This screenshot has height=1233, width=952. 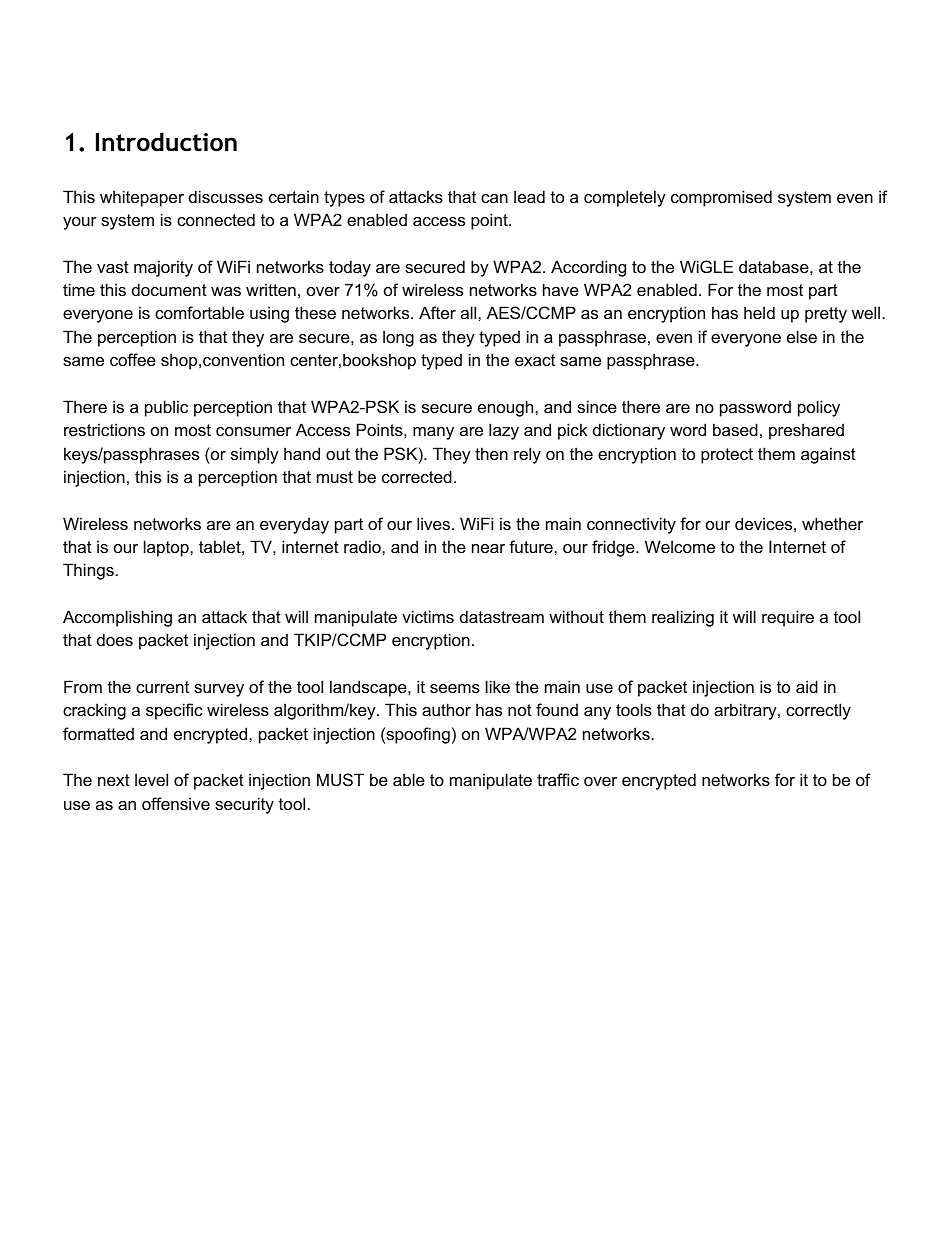 What do you see at coordinates (558, 779) in the screenshot?
I see `traffic` at bounding box center [558, 779].
